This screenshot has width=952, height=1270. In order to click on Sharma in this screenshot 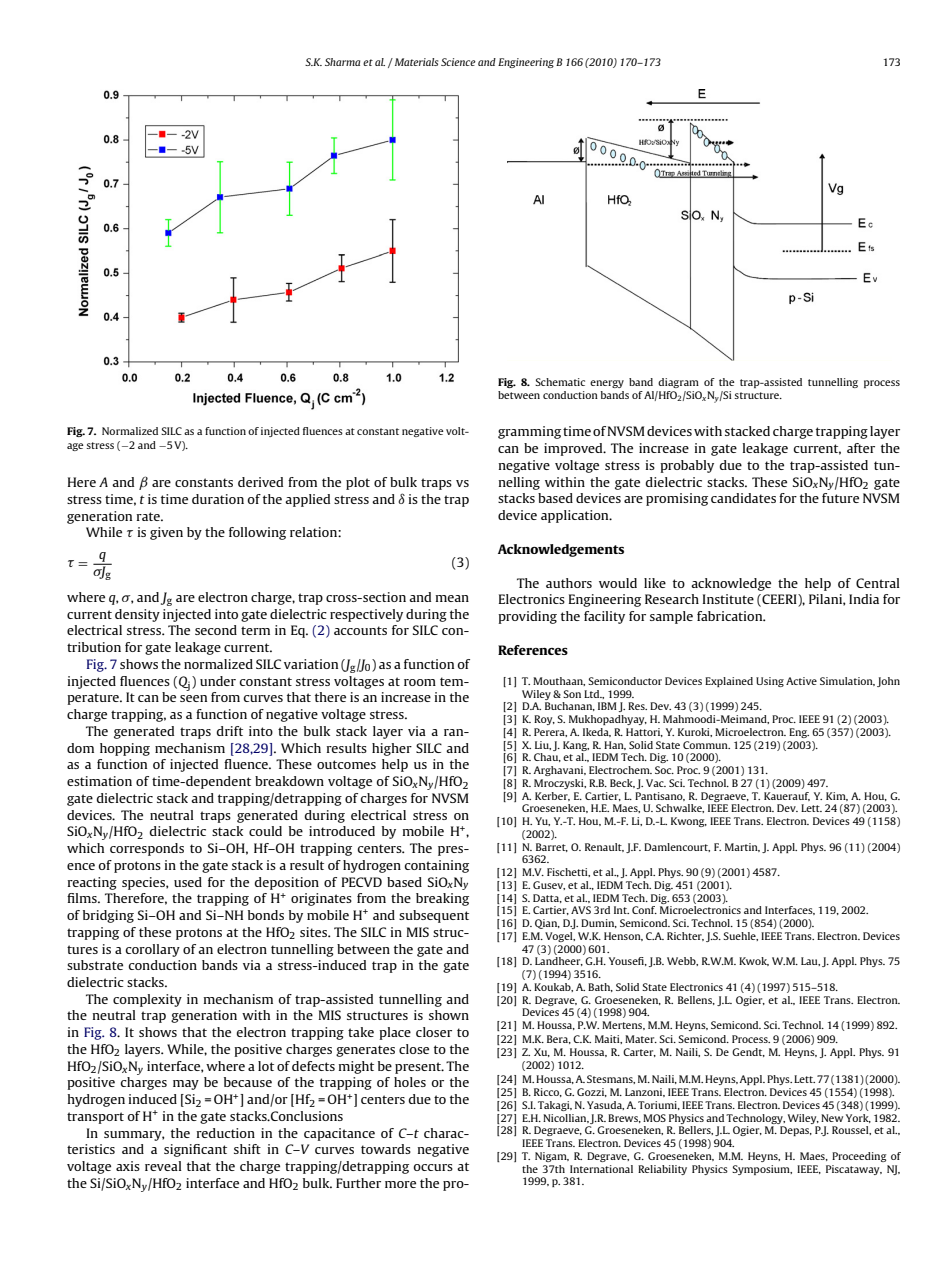, I will do `click(342, 62)`.
